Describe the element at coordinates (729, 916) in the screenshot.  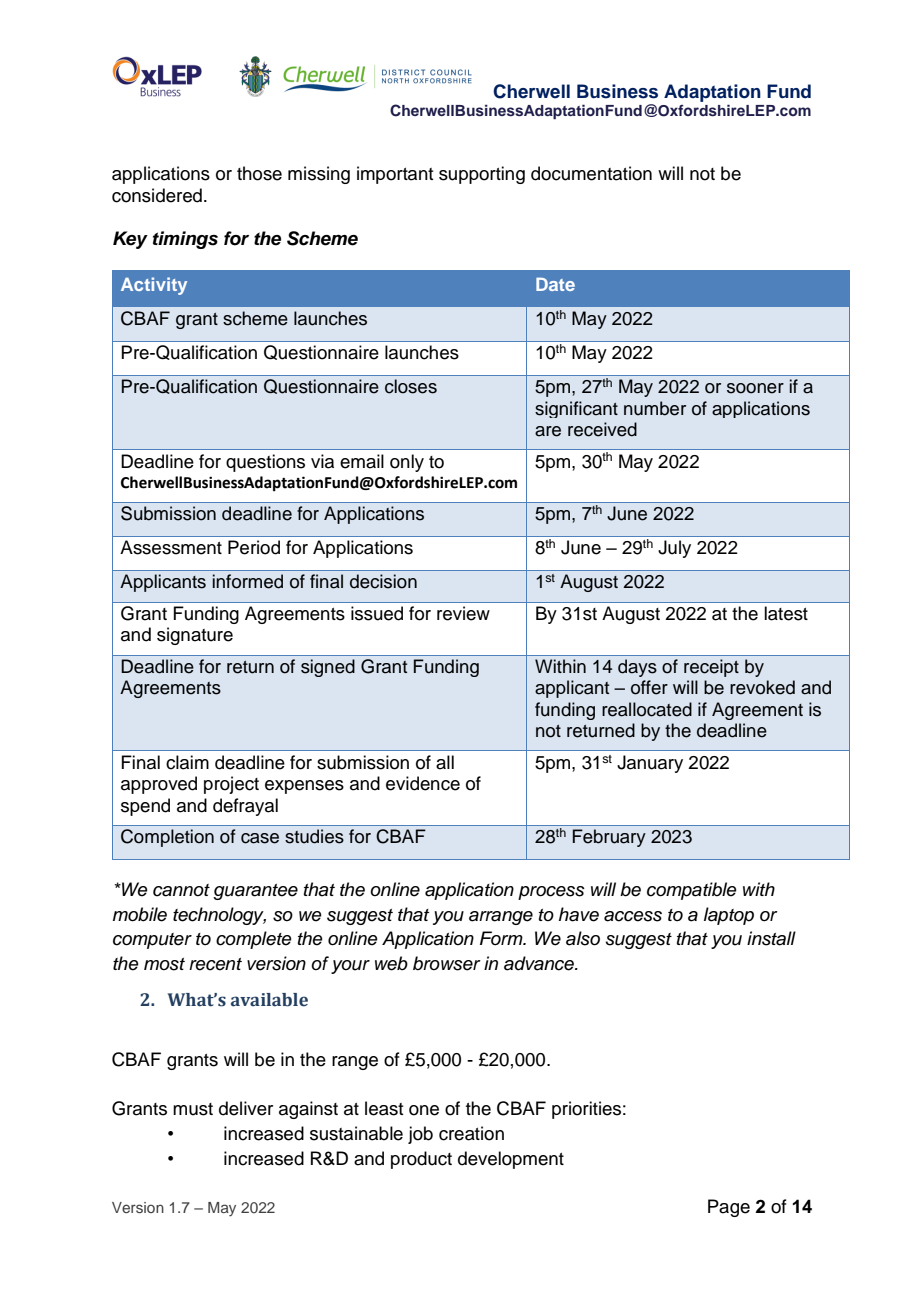
I see `laptop` at that location.
